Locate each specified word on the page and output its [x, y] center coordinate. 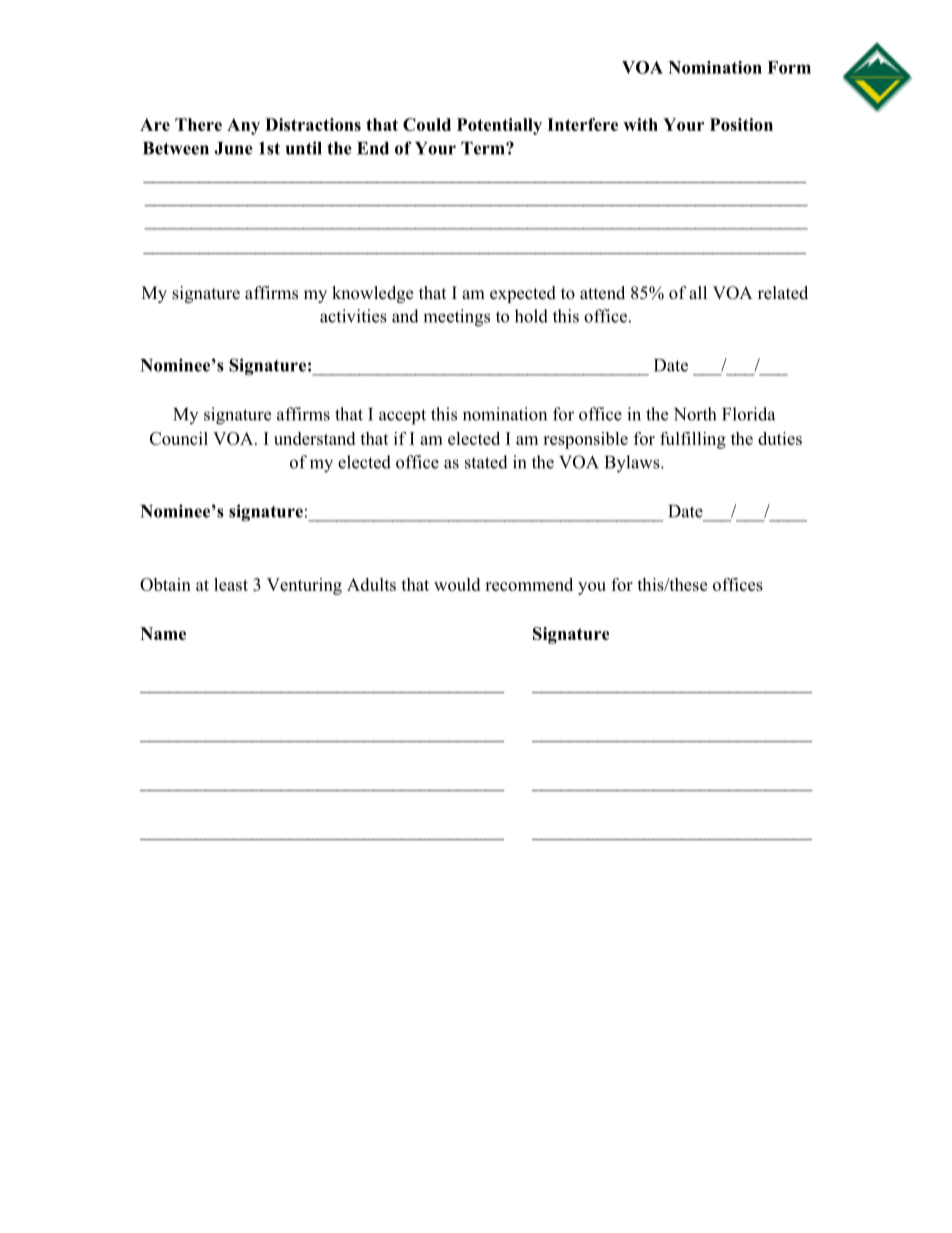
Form [789, 67]
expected [523, 294]
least [231, 584]
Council [179, 438]
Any [243, 126]
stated [486, 462]
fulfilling [693, 440]
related [783, 293]
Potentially [499, 126]
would [457, 584]
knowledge [372, 294]
